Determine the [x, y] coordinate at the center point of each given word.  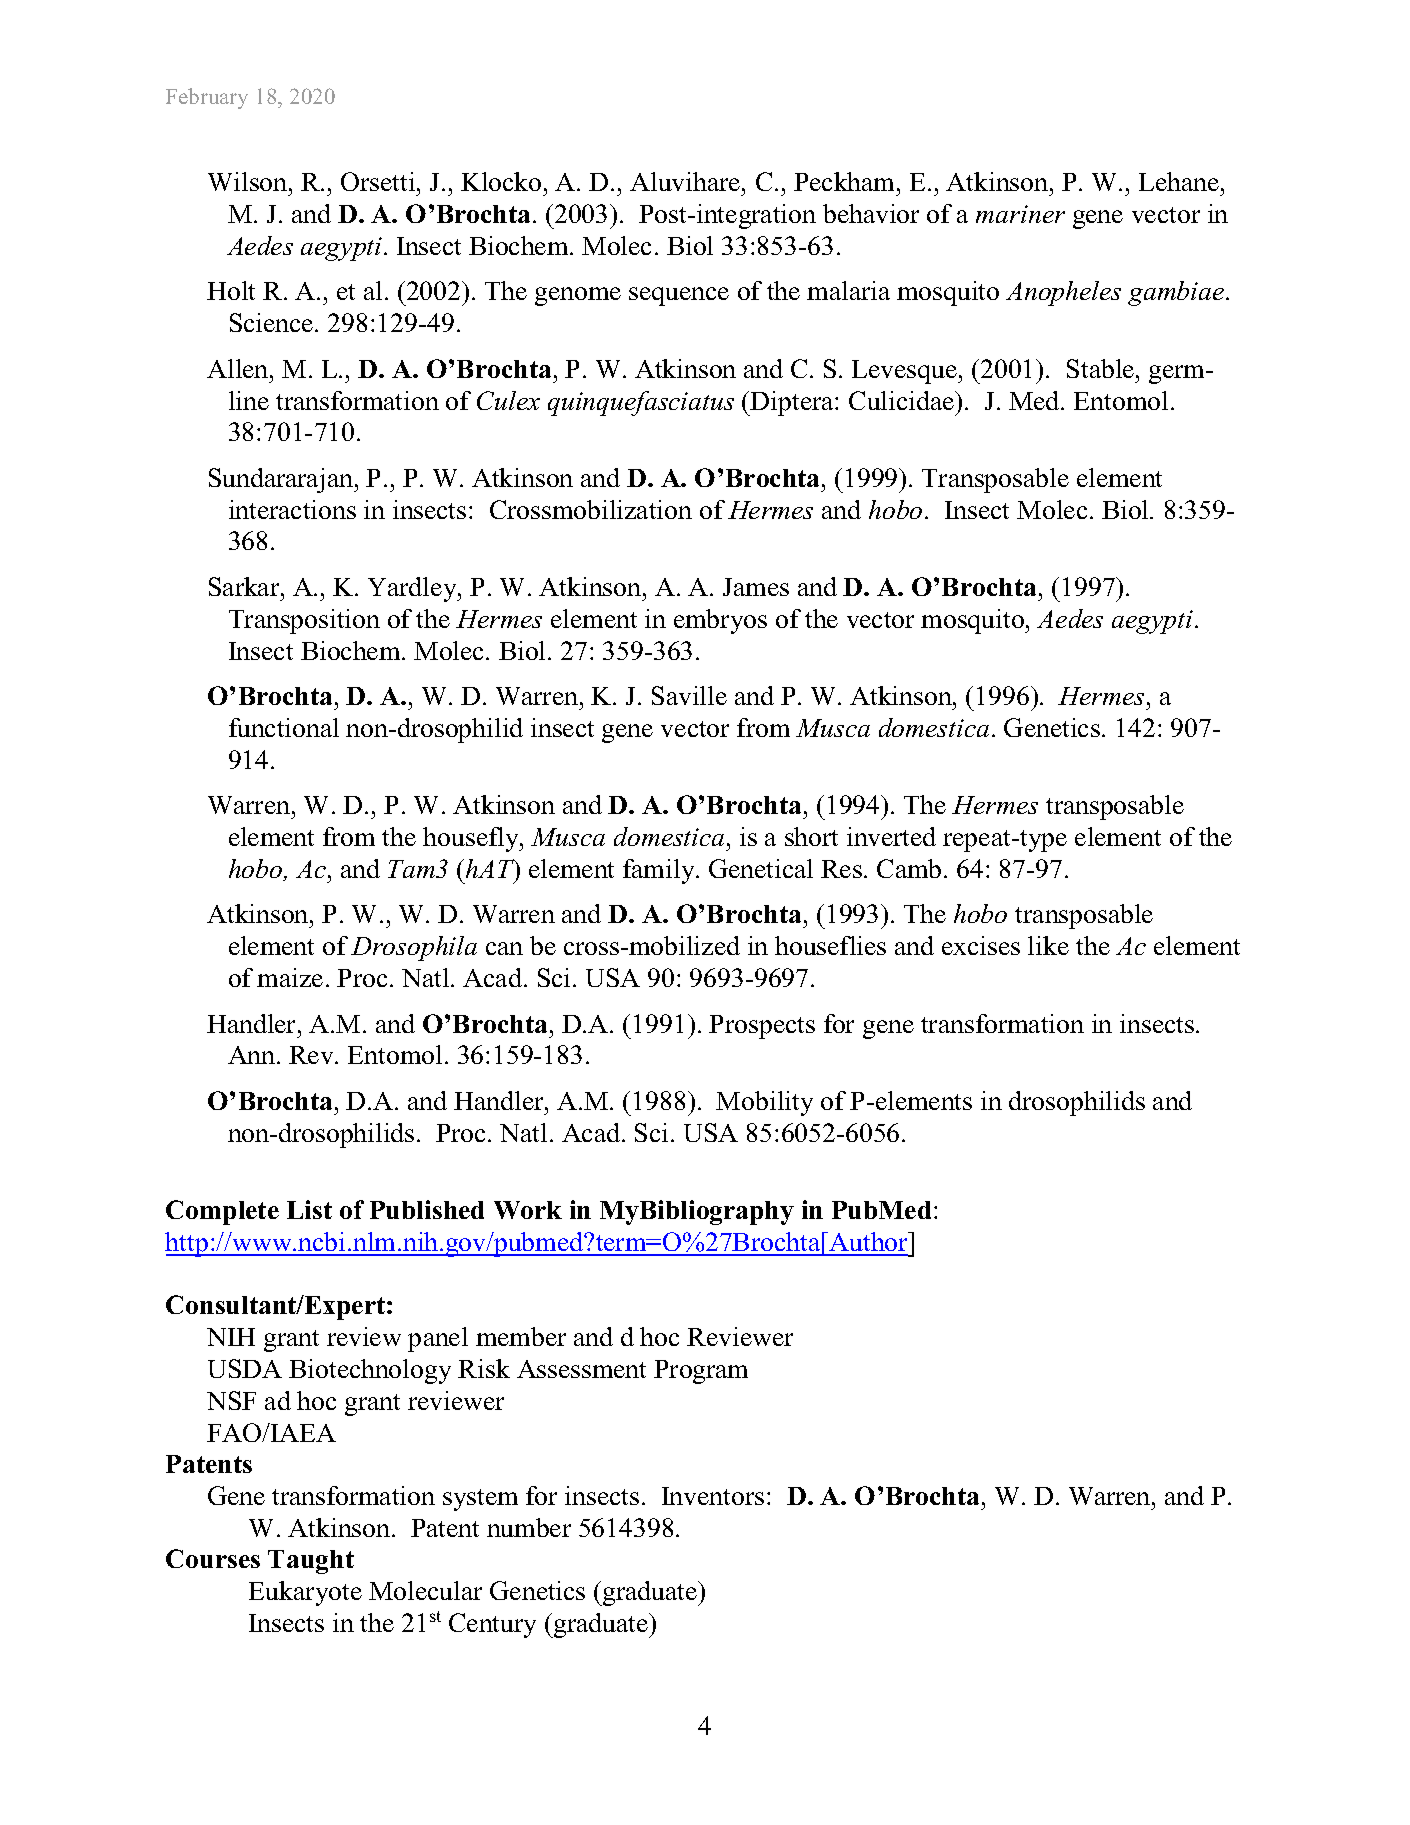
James [756, 587]
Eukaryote [305, 1593]
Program [701, 1372]
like [1048, 945]
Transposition [304, 621]
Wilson [249, 181]
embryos [720, 621]
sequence [679, 296]
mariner [1020, 214]
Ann [253, 1055]
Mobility [764, 1103]
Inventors [713, 1496]
